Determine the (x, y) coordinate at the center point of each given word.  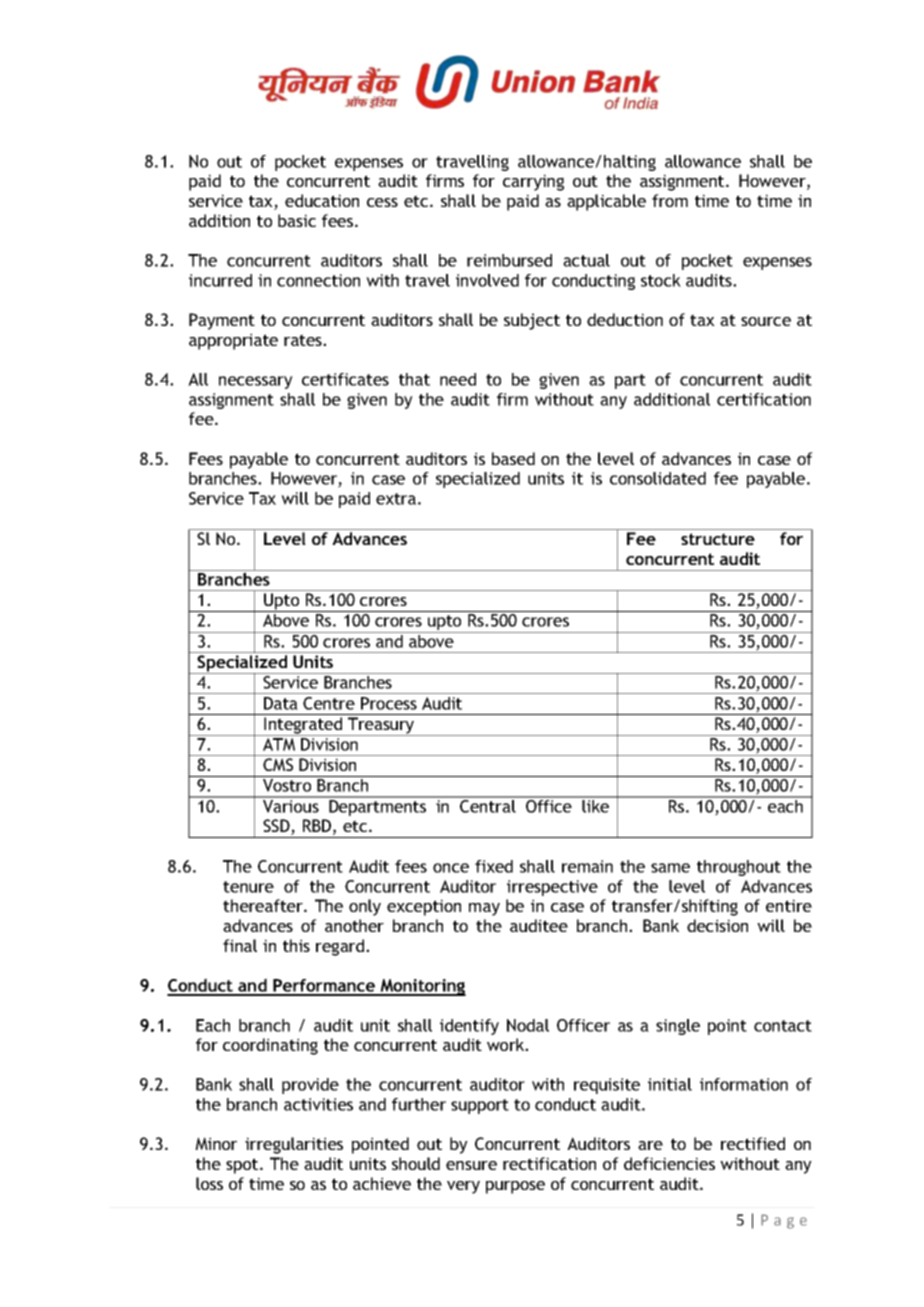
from (670, 200)
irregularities (294, 1145)
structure (718, 539)
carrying (533, 182)
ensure (471, 1165)
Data (281, 703)
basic (297, 220)
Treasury (381, 726)
